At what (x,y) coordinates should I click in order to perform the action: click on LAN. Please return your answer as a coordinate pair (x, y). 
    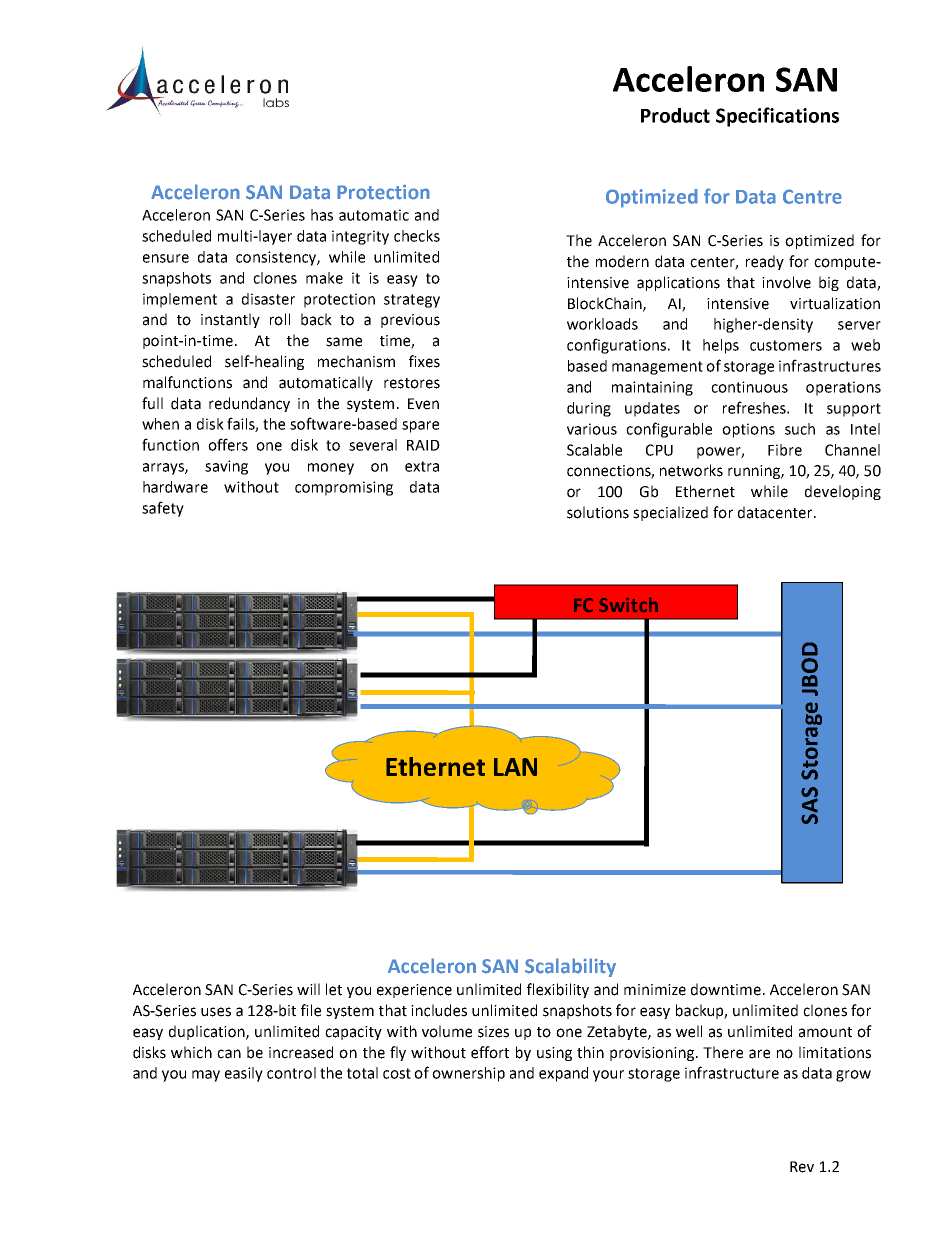
    Looking at the image, I should click on (515, 767).
